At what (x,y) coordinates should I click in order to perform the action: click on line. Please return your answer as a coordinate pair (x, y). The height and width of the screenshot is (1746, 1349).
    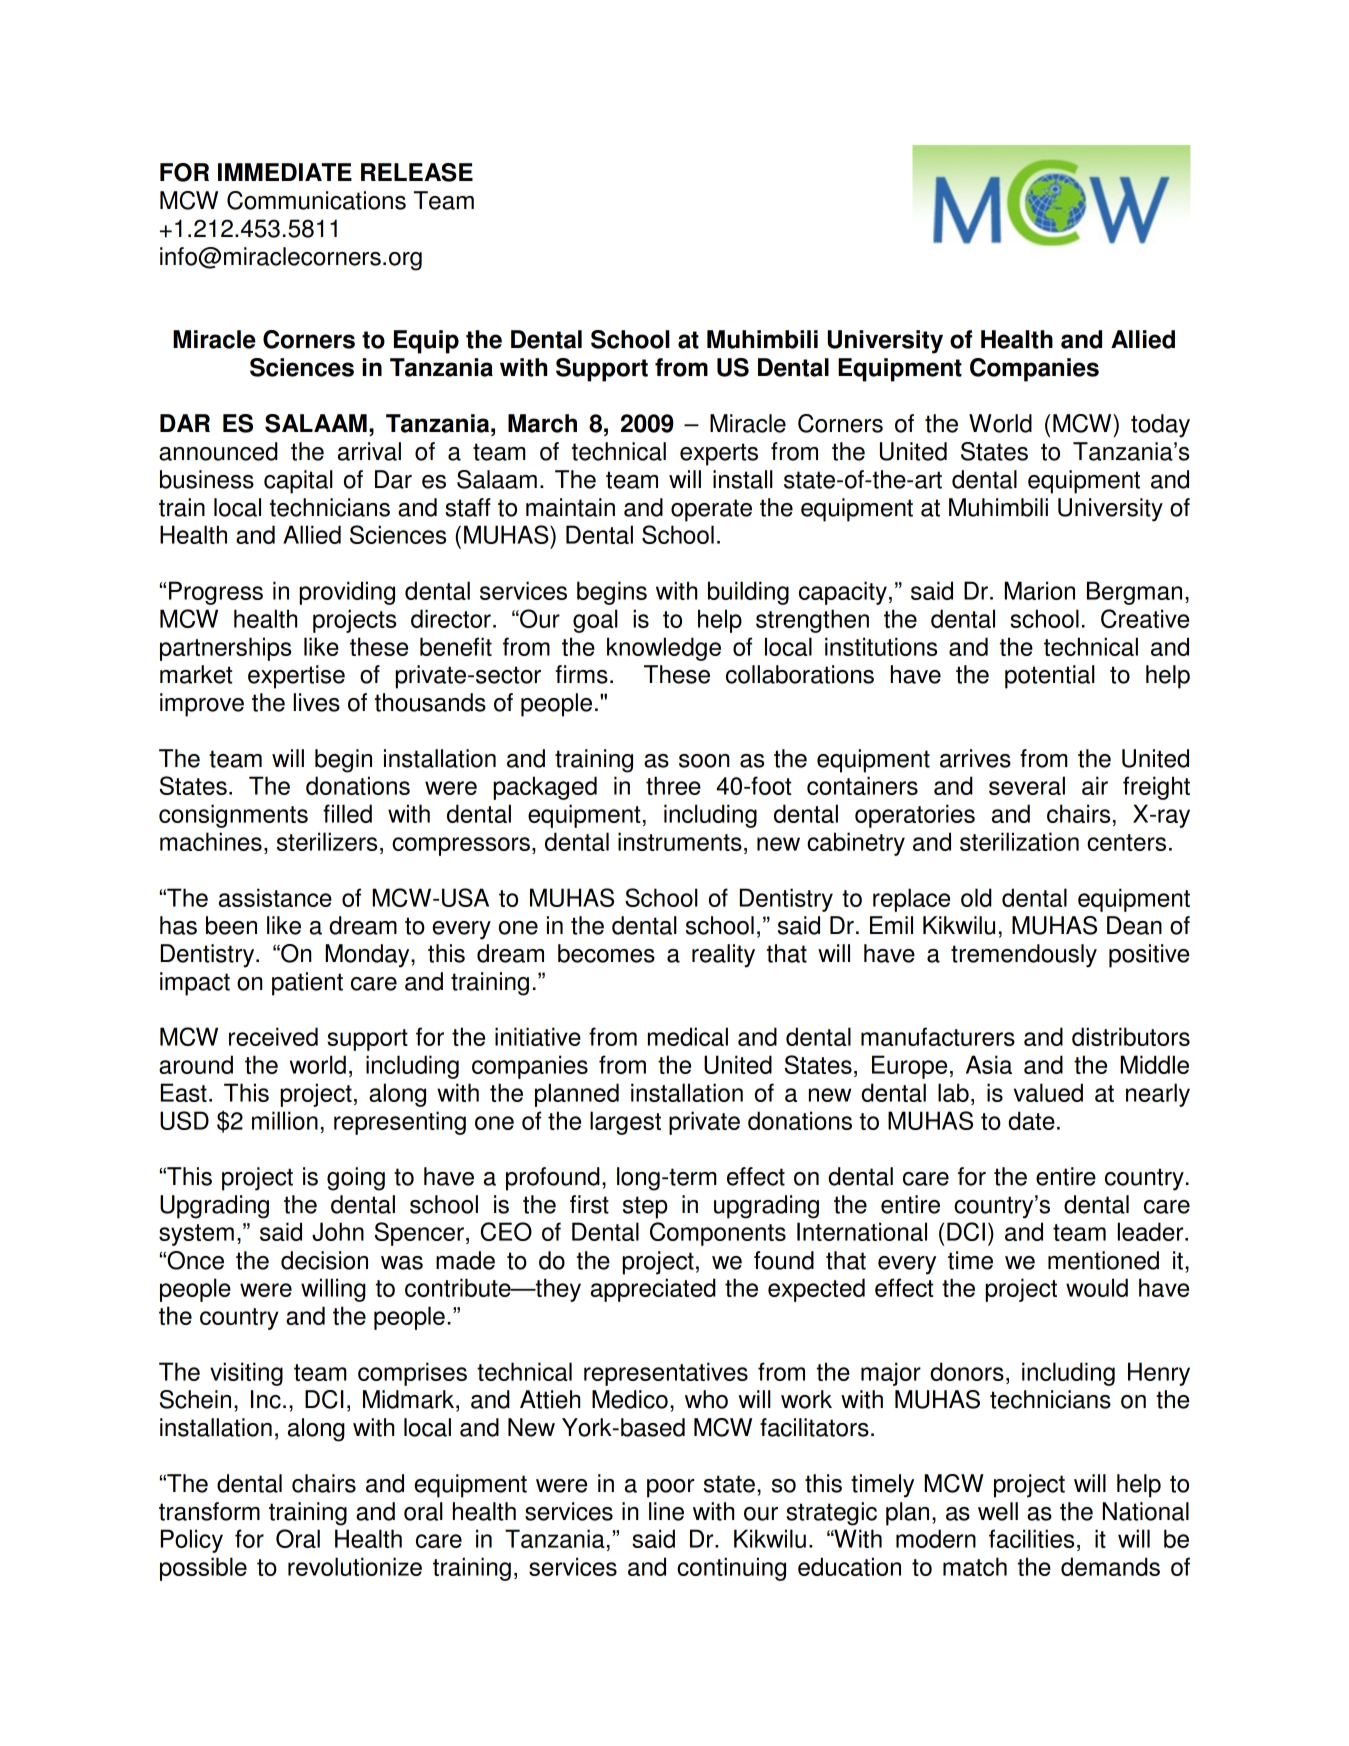
    Looking at the image, I should click on (666, 1511).
